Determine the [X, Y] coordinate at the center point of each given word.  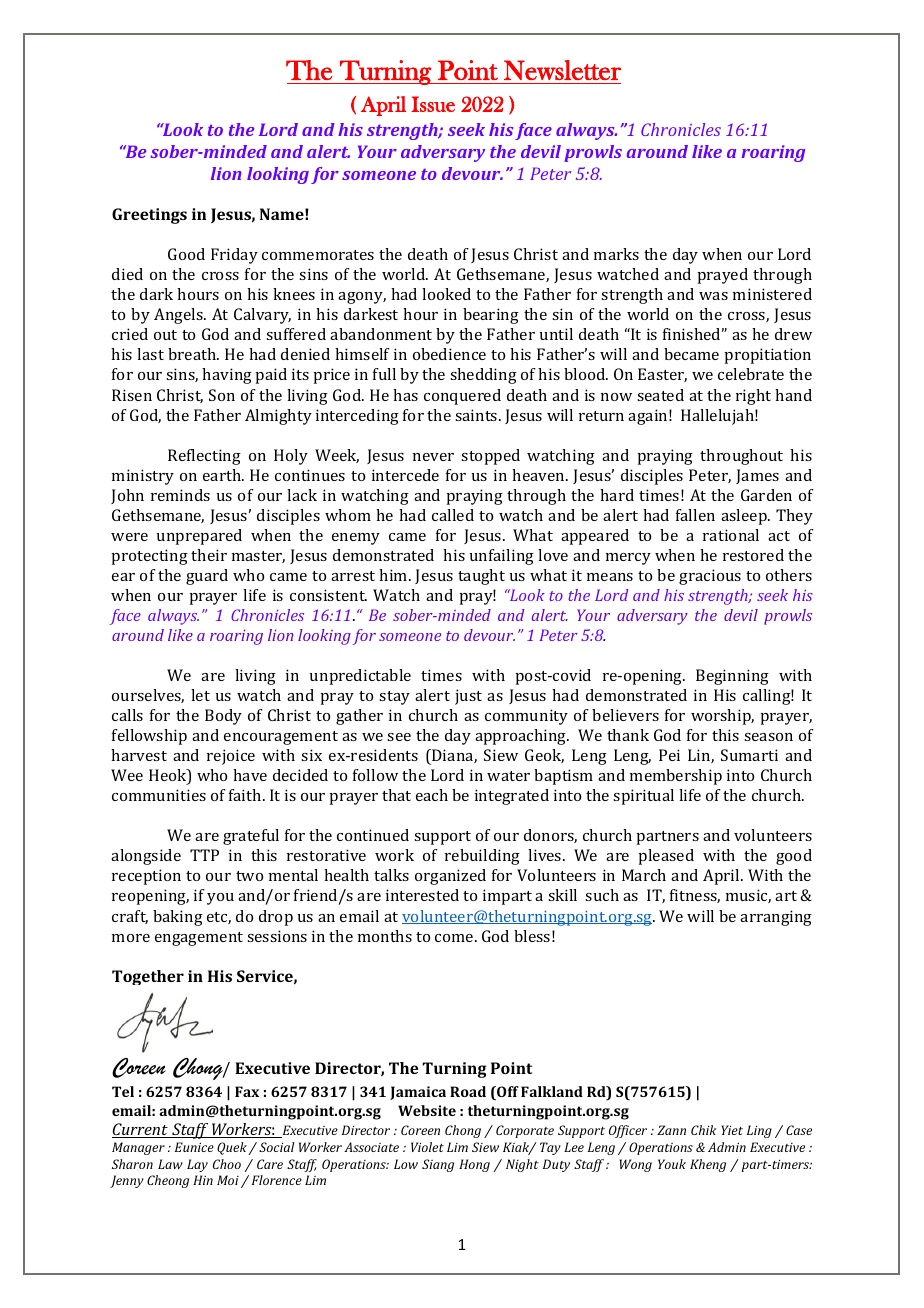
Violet [427, 1147]
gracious [710, 577]
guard [207, 577]
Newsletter [562, 70]
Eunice [194, 1147]
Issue [433, 104]
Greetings [149, 216]
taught [481, 577]
